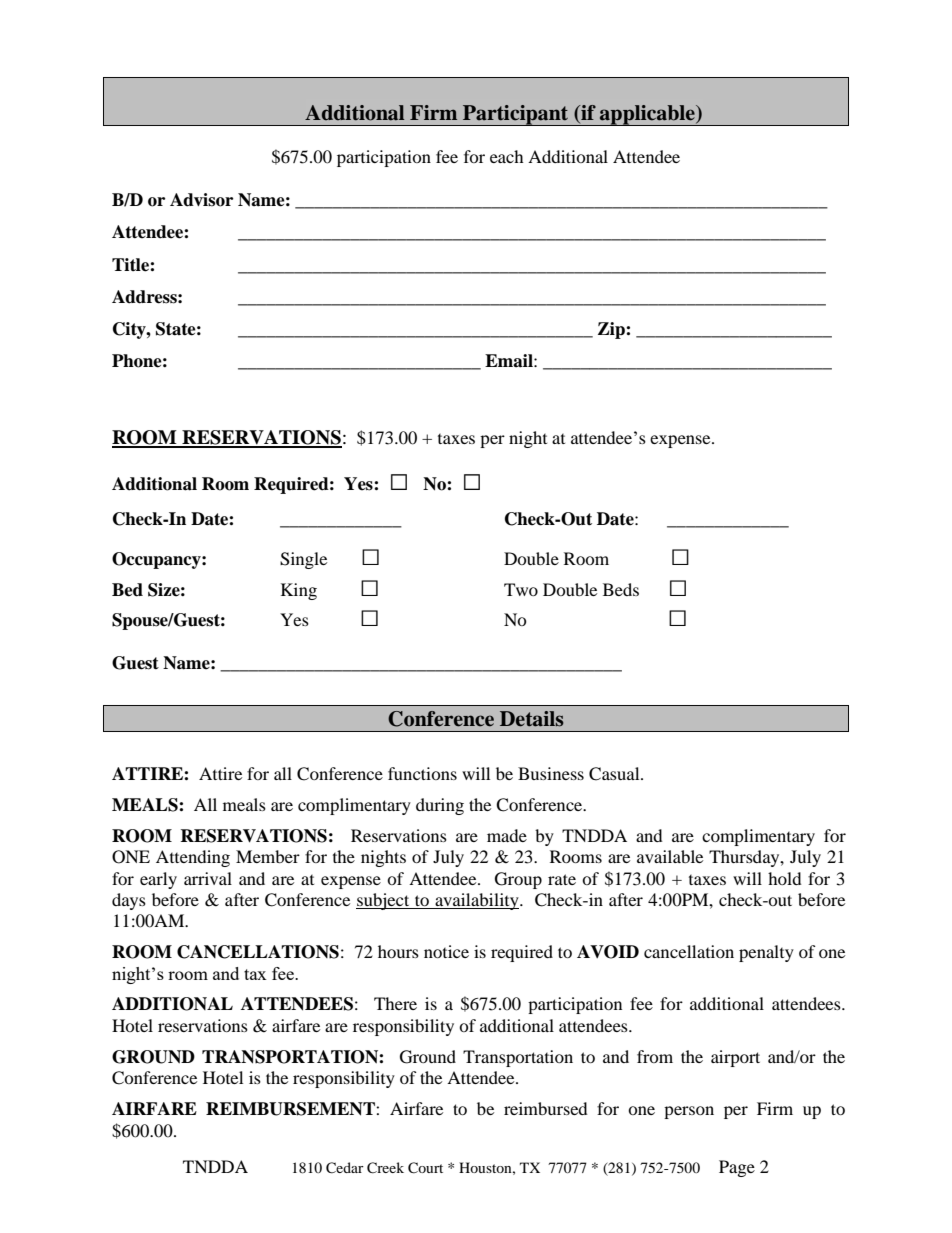  I want to click on Two, so click(521, 589).
